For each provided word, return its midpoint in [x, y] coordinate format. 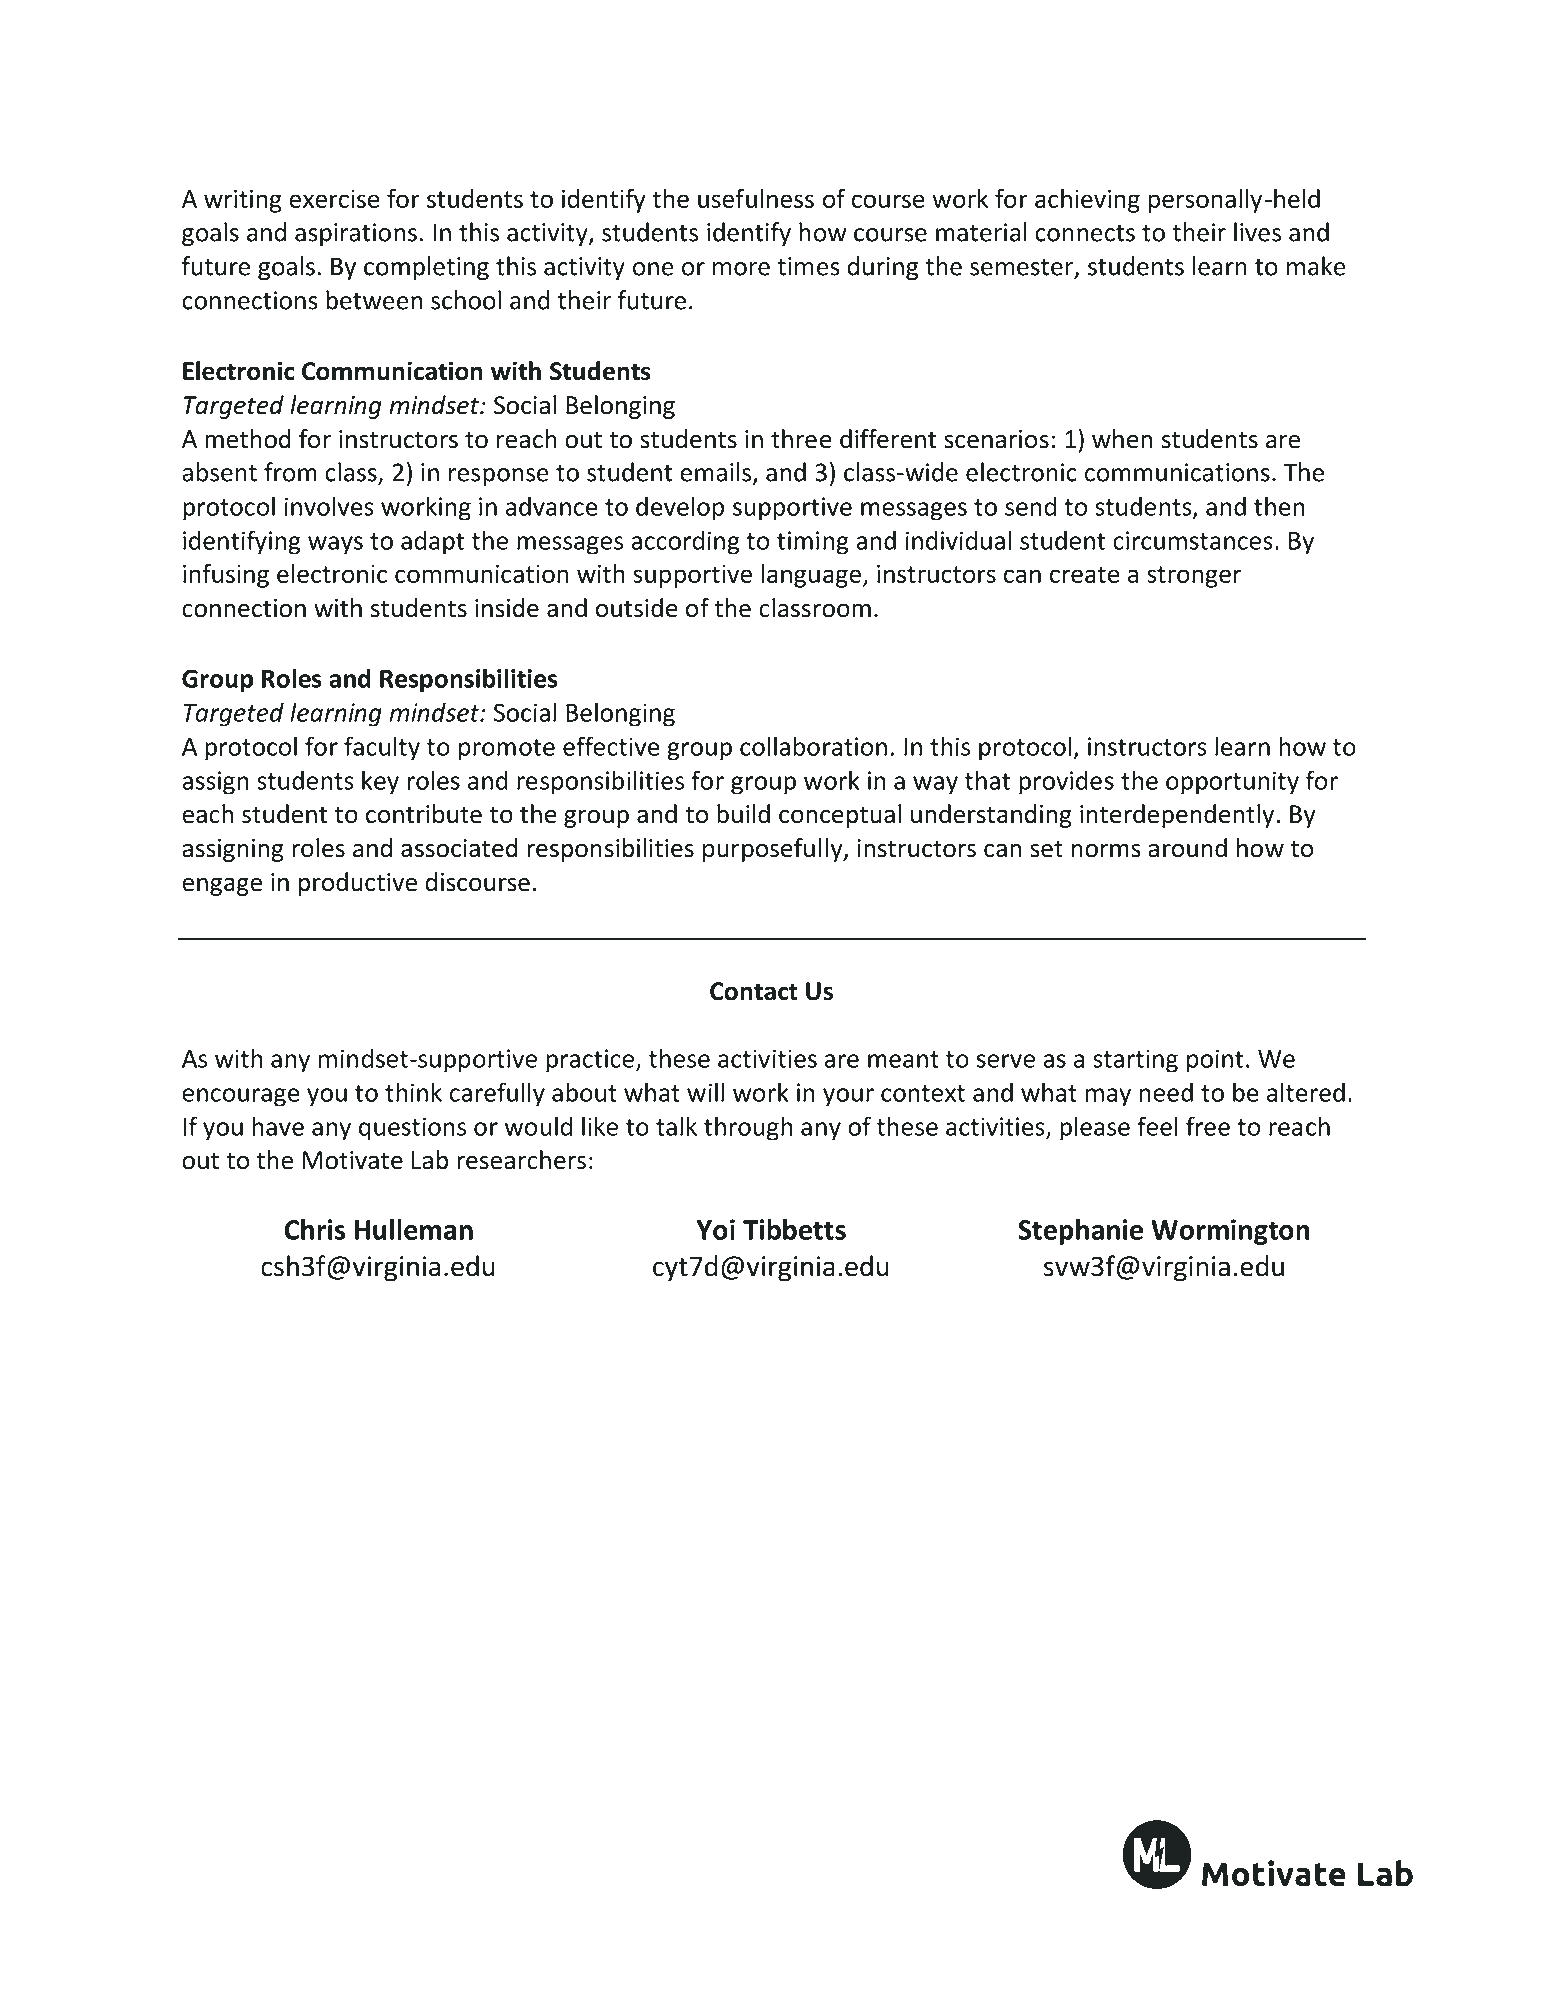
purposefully [774, 850]
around [1187, 848]
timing [813, 543]
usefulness [756, 198]
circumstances [1193, 540]
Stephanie [1080, 1232]
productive [357, 884]
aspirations [356, 235]
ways [335, 545]
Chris [315, 1229]
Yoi [716, 1229]
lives [1257, 232]
